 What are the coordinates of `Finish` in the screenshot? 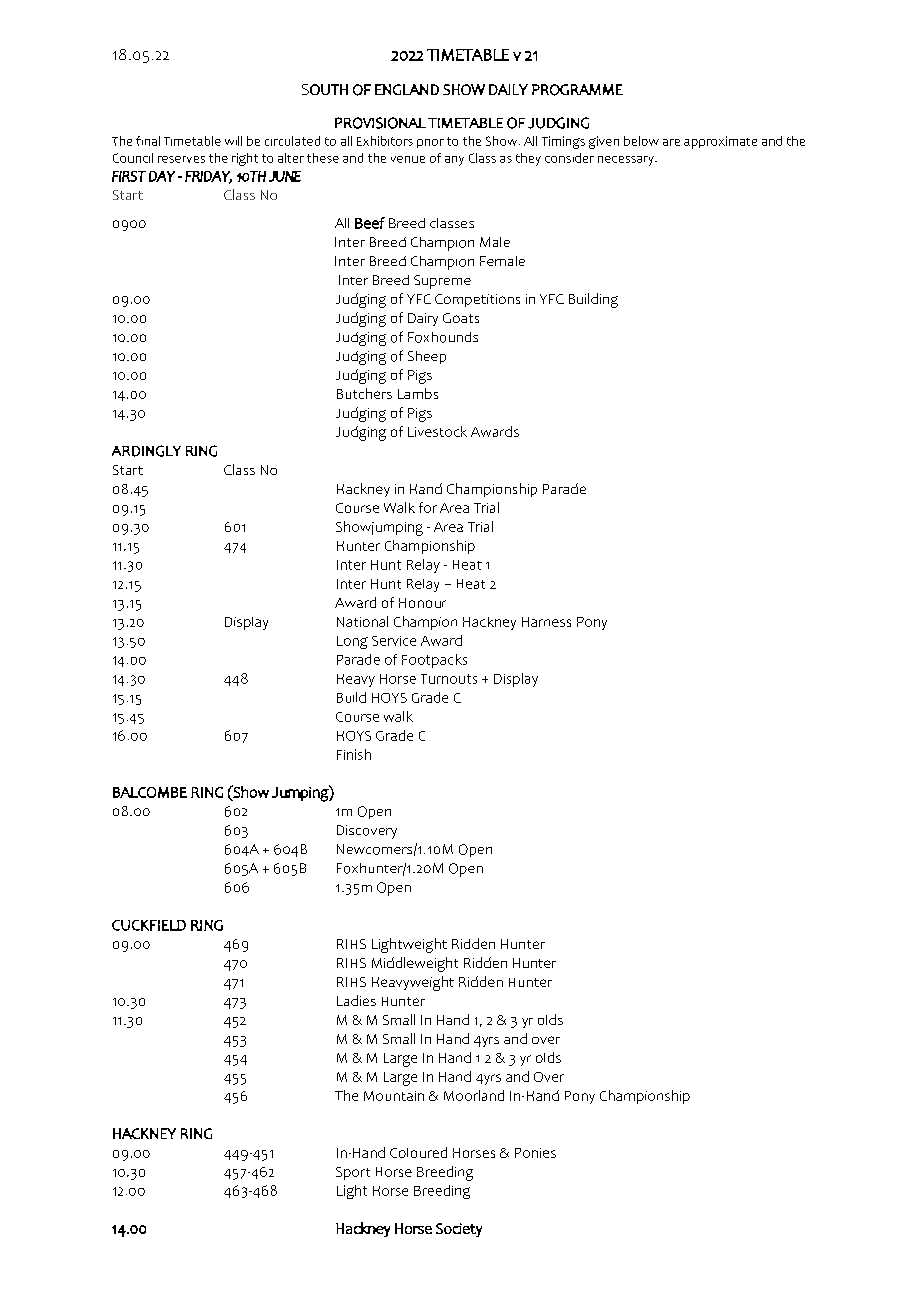 It's located at (354, 754).
